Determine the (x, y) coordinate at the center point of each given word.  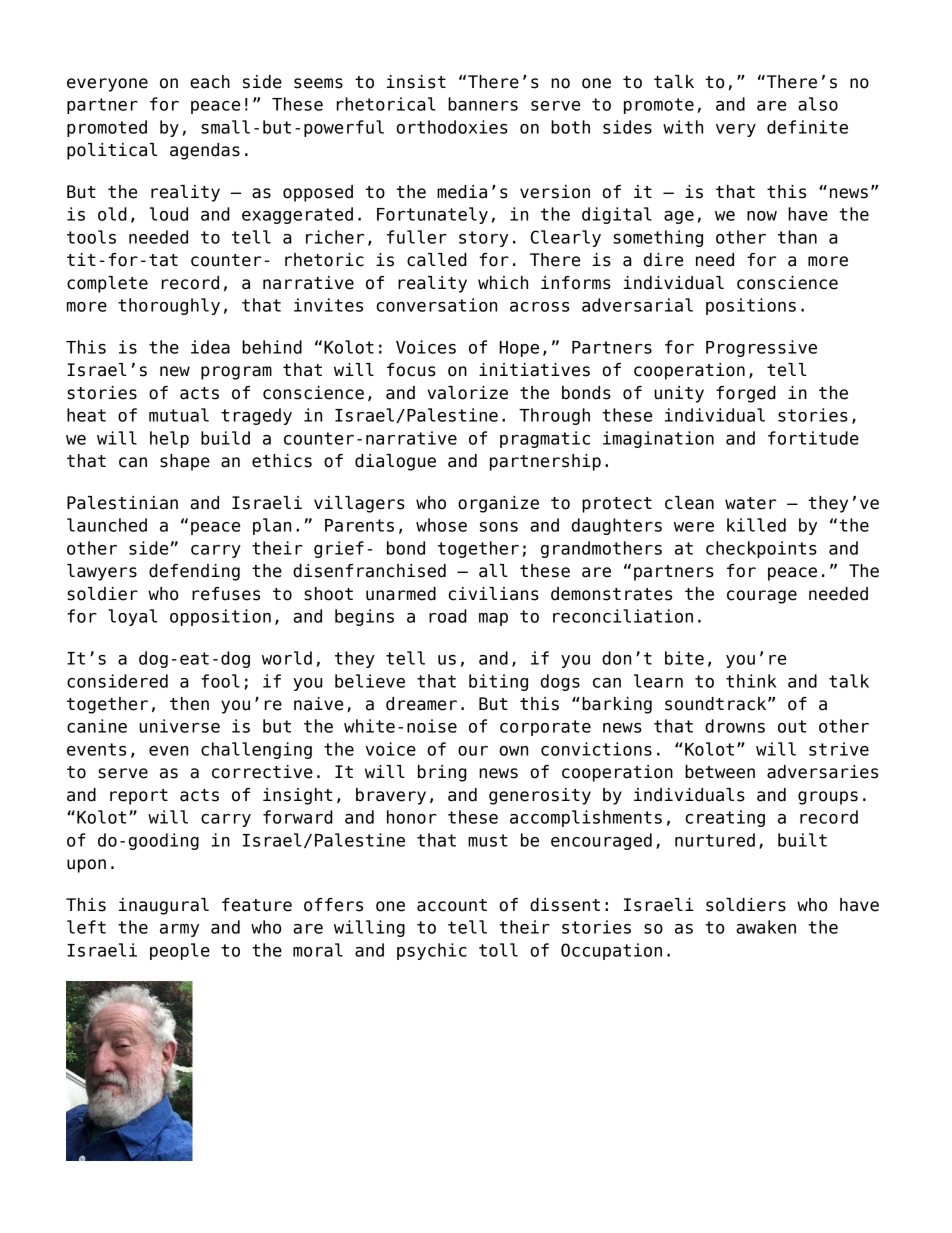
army (179, 930)
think (751, 681)
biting (498, 682)
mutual (179, 415)
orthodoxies (452, 127)
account (452, 905)
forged (746, 394)
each (210, 82)
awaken (766, 927)
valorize (467, 393)
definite (807, 127)
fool (220, 681)
